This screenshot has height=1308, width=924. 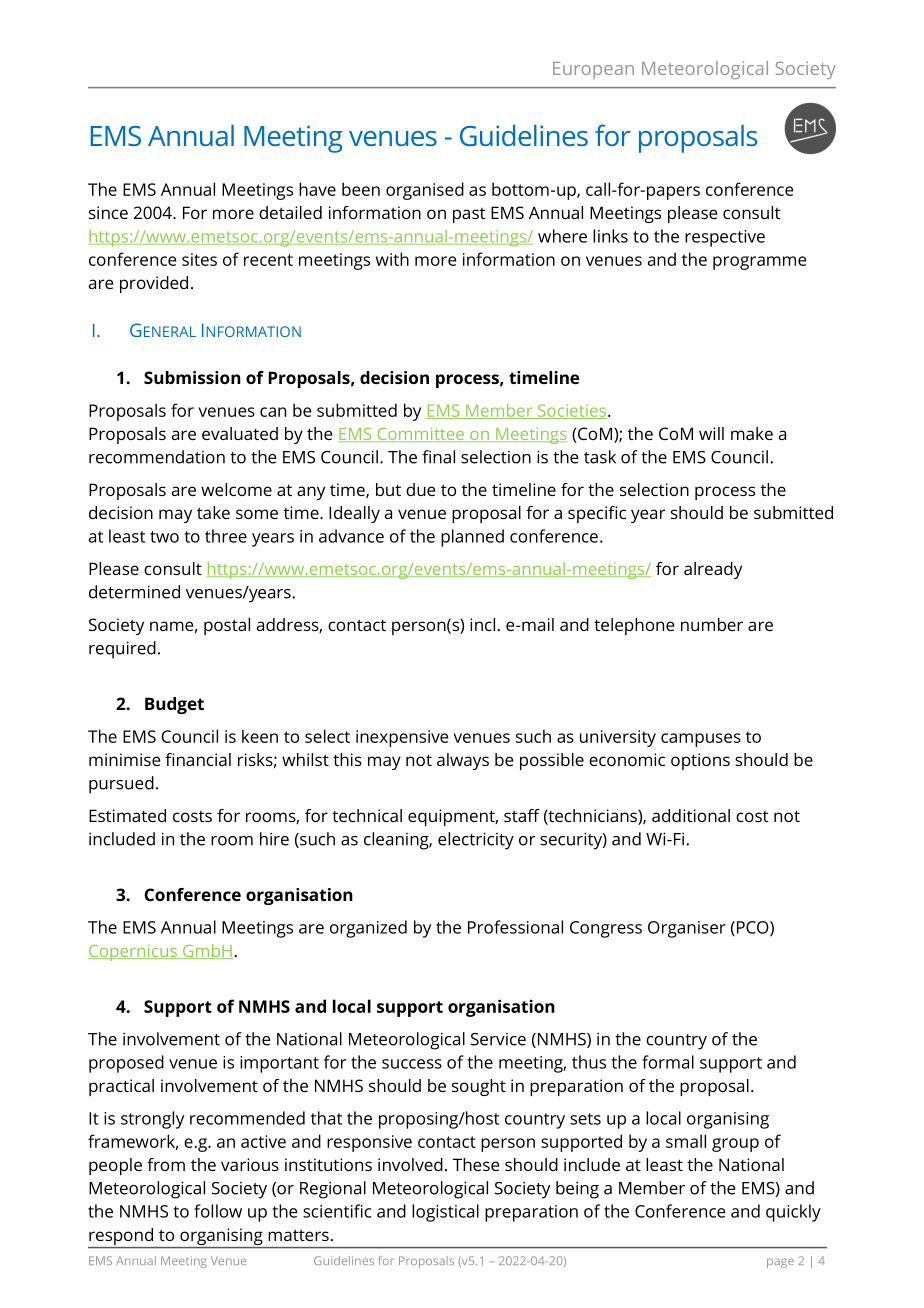 What do you see at coordinates (425, 191) in the screenshot?
I see `organised` at bounding box center [425, 191].
